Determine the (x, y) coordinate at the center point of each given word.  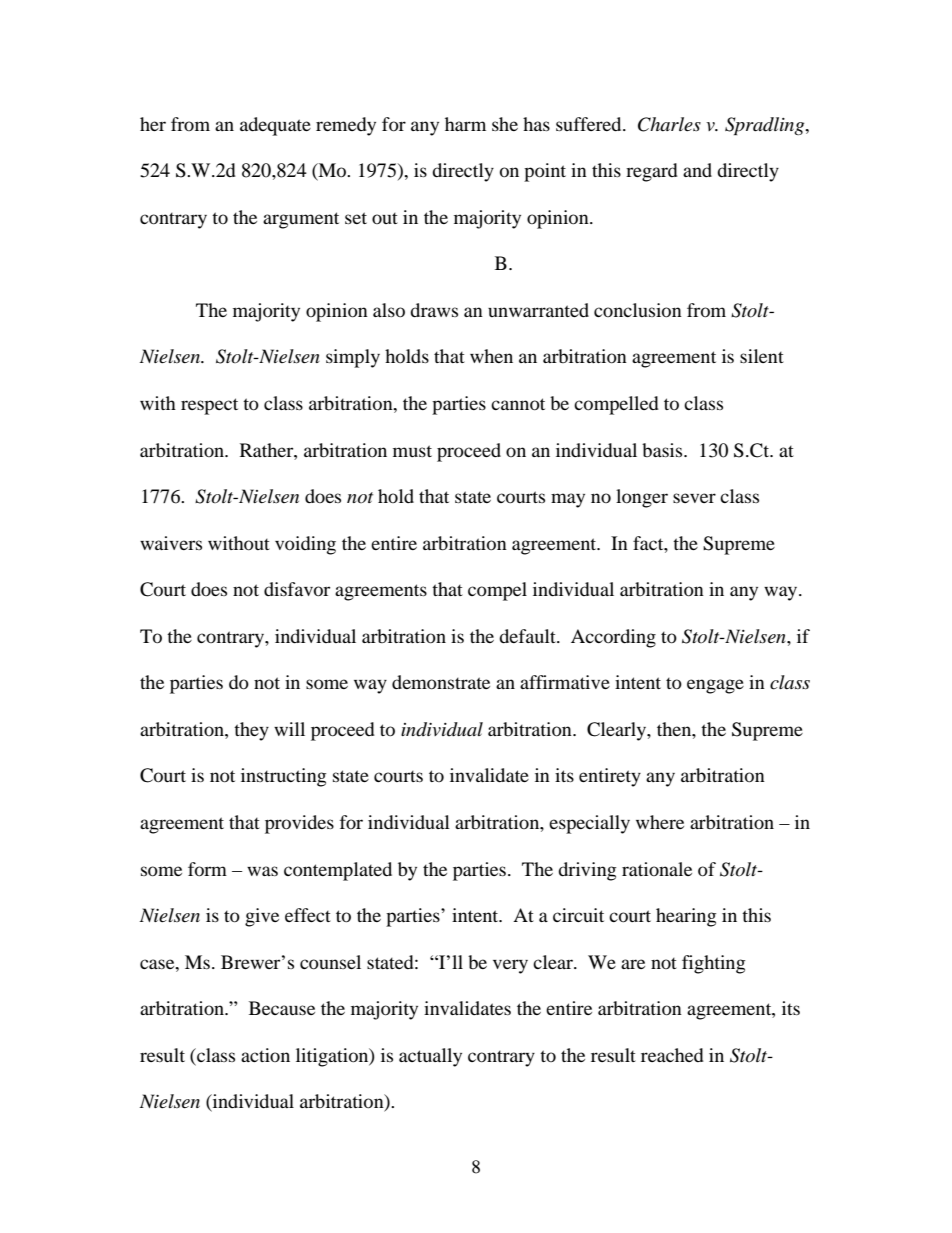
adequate (275, 126)
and (697, 170)
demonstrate (441, 682)
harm (465, 124)
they (251, 731)
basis (663, 450)
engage (715, 686)
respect (209, 406)
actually (430, 1057)
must (412, 451)
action (265, 1055)
